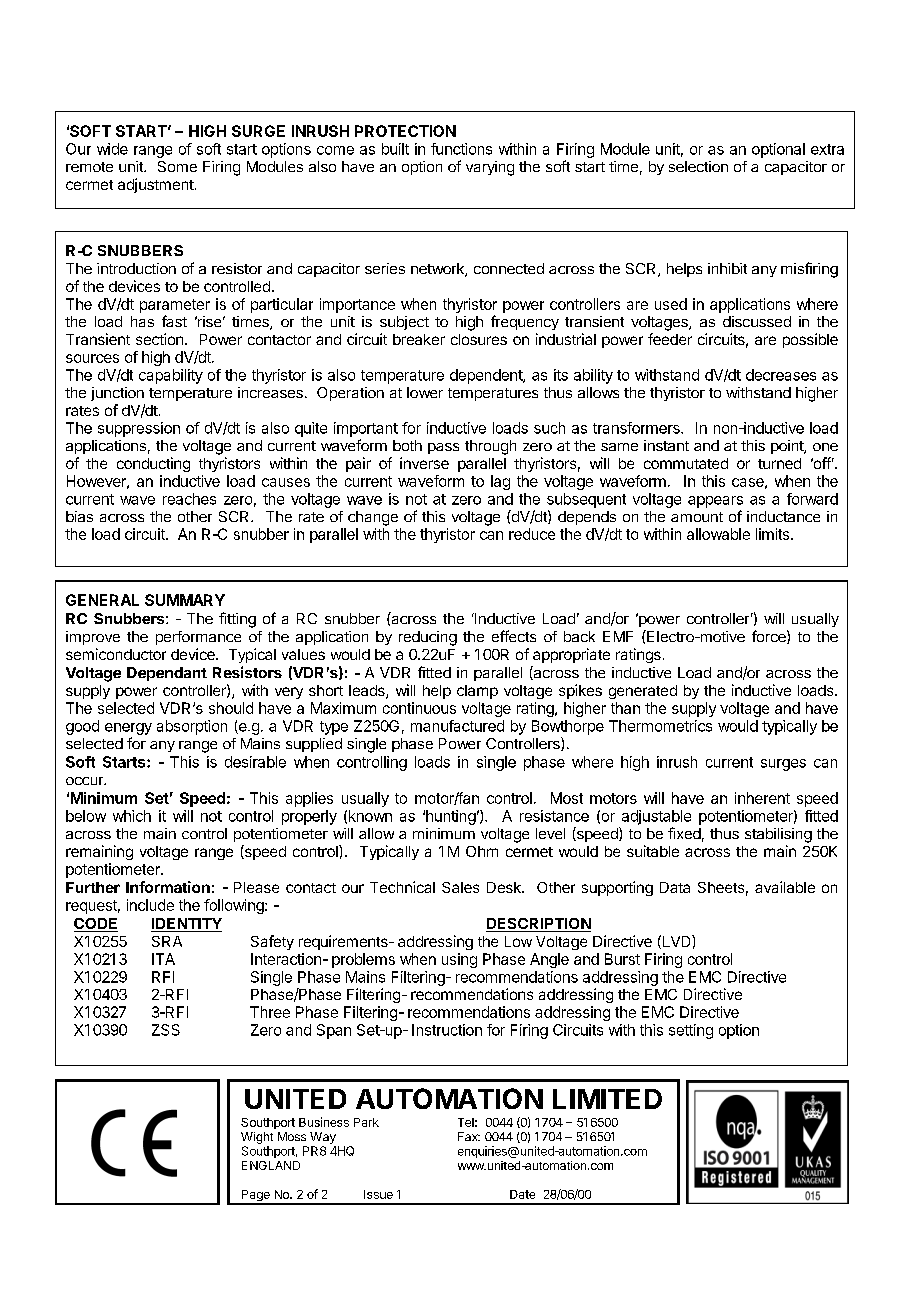 This document has width=924, height=1308. I want to click on reducing, so click(428, 638).
